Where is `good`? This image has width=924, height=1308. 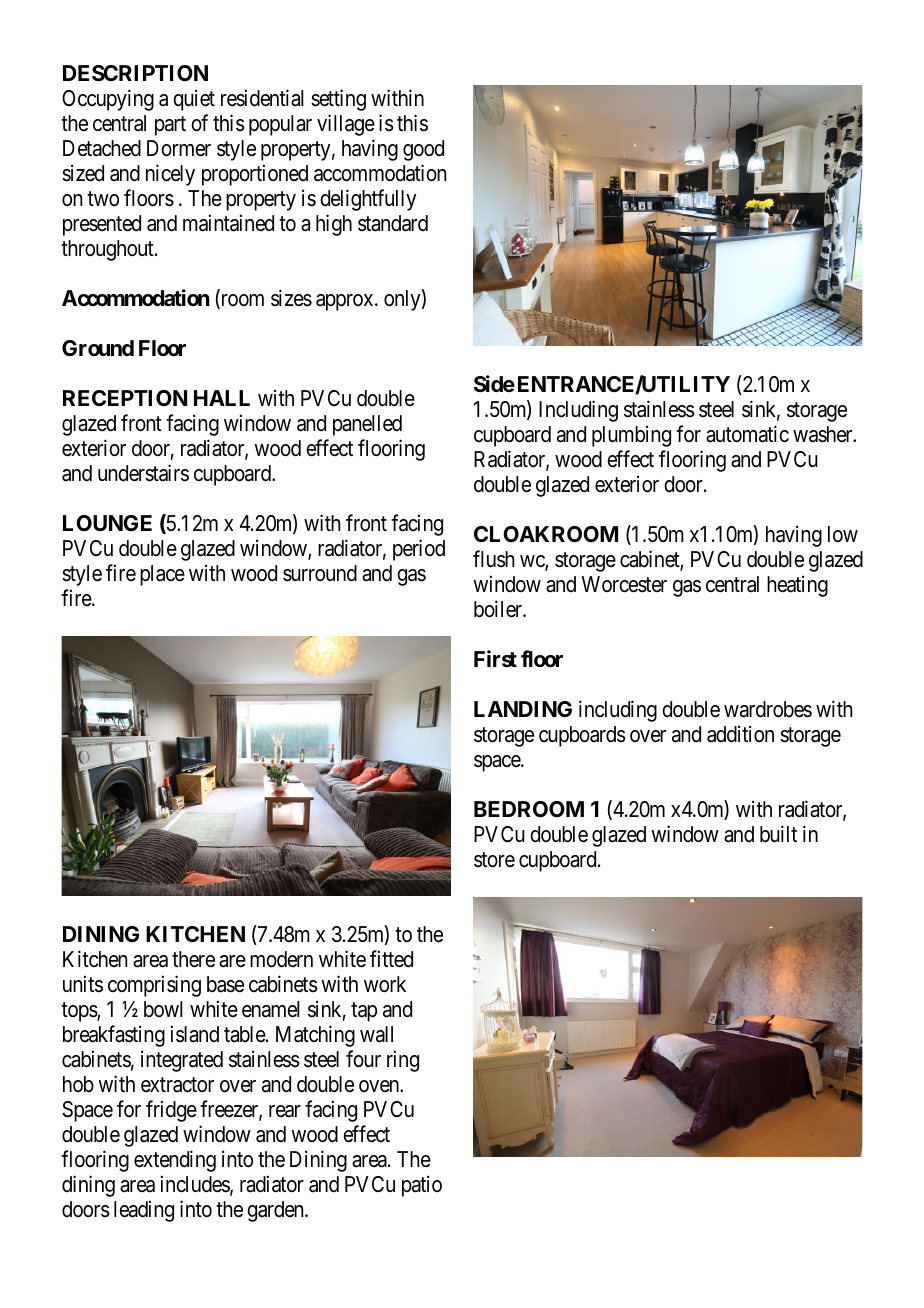
good is located at coordinates (423, 150).
